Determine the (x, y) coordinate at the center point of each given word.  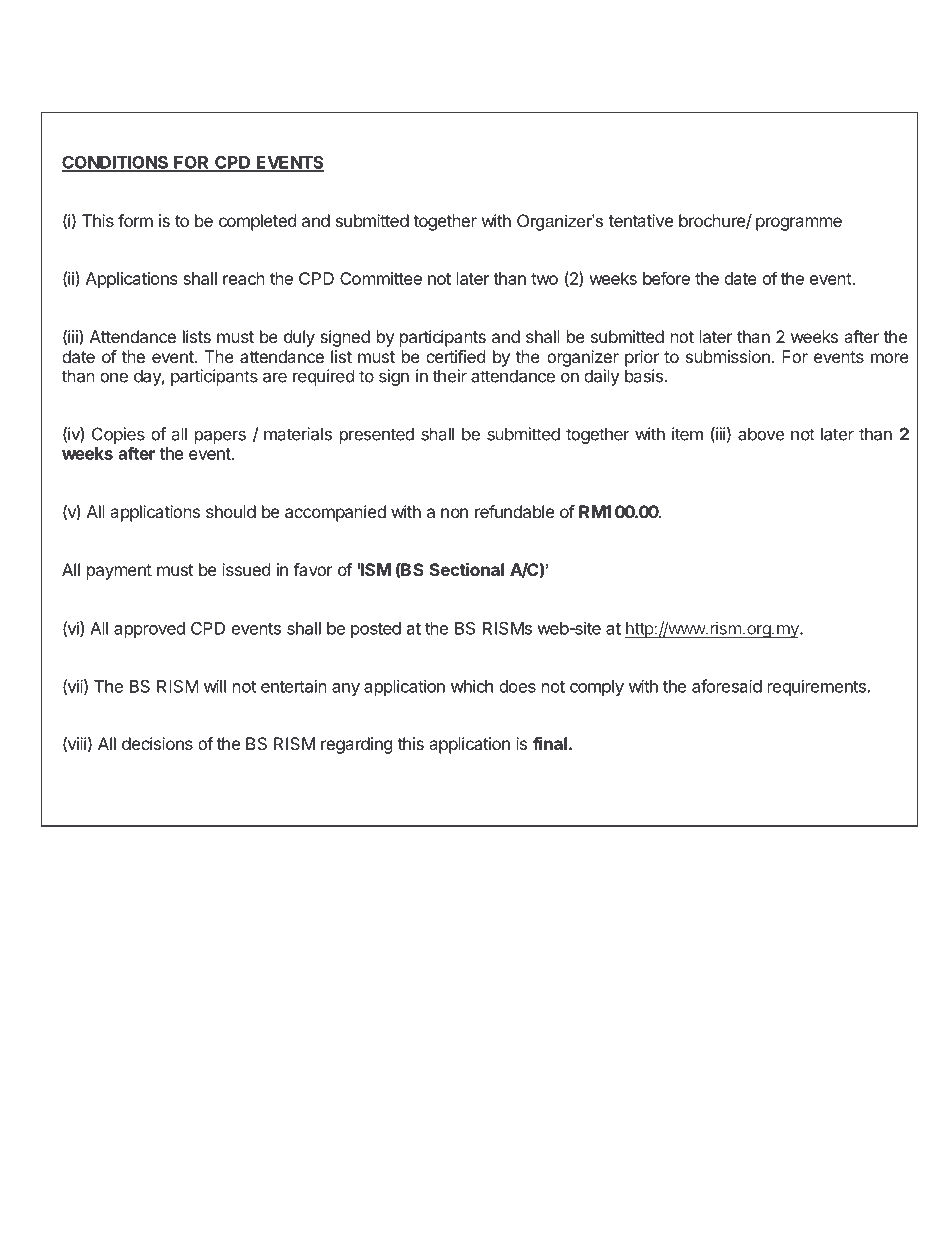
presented (377, 435)
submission (728, 356)
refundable (514, 511)
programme (799, 224)
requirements (817, 687)
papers (220, 437)
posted (376, 630)
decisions (157, 743)
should (231, 511)
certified (455, 356)
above (761, 434)
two (544, 279)
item (687, 434)
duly (299, 338)
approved (149, 630)
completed (257, 222)
